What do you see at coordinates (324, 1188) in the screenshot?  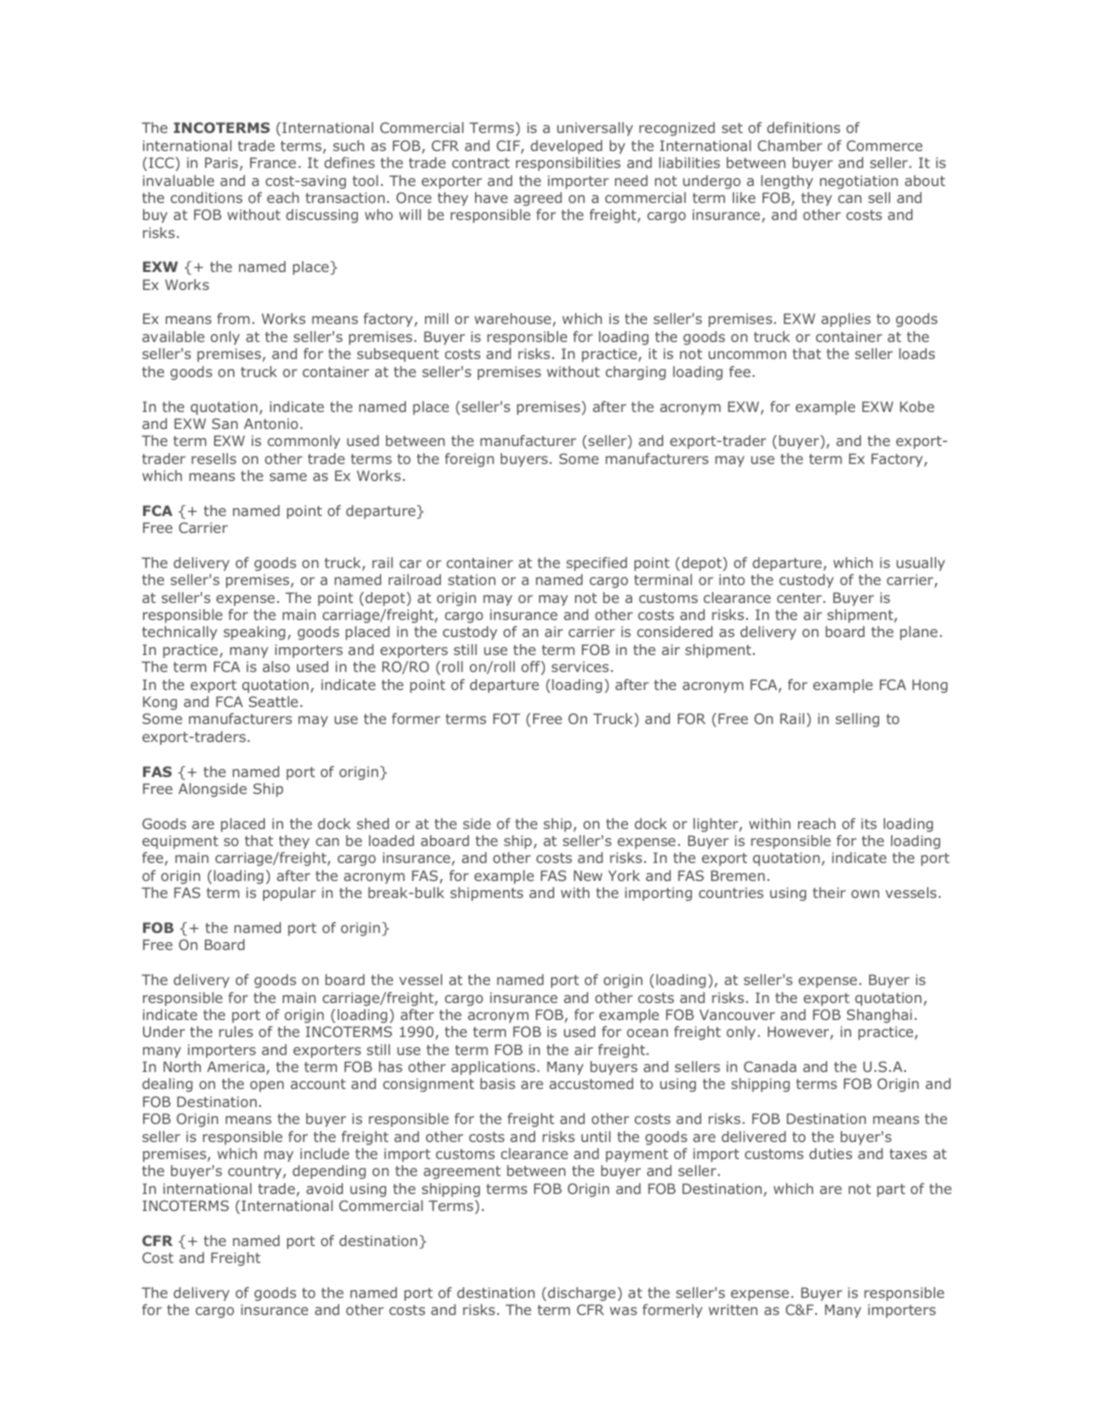 I see `avoid` at bounding box center [324, 1188].
